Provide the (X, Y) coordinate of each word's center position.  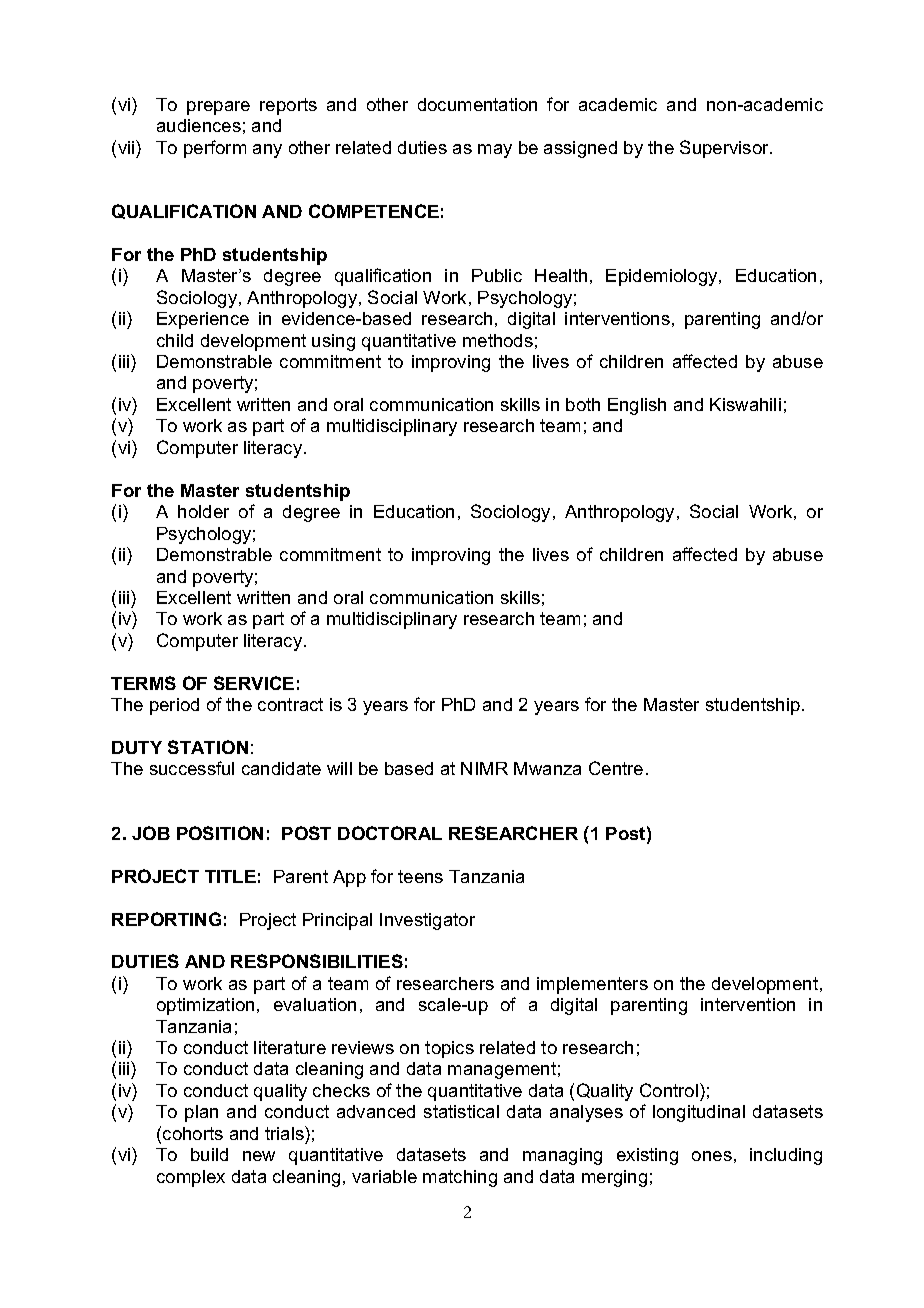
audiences (199, 125)
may (495, 151)
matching (460, 1178)
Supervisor (725, 149)
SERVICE (254, 683)
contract (290, 704)
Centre (616, 768)
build (209, 1154)
